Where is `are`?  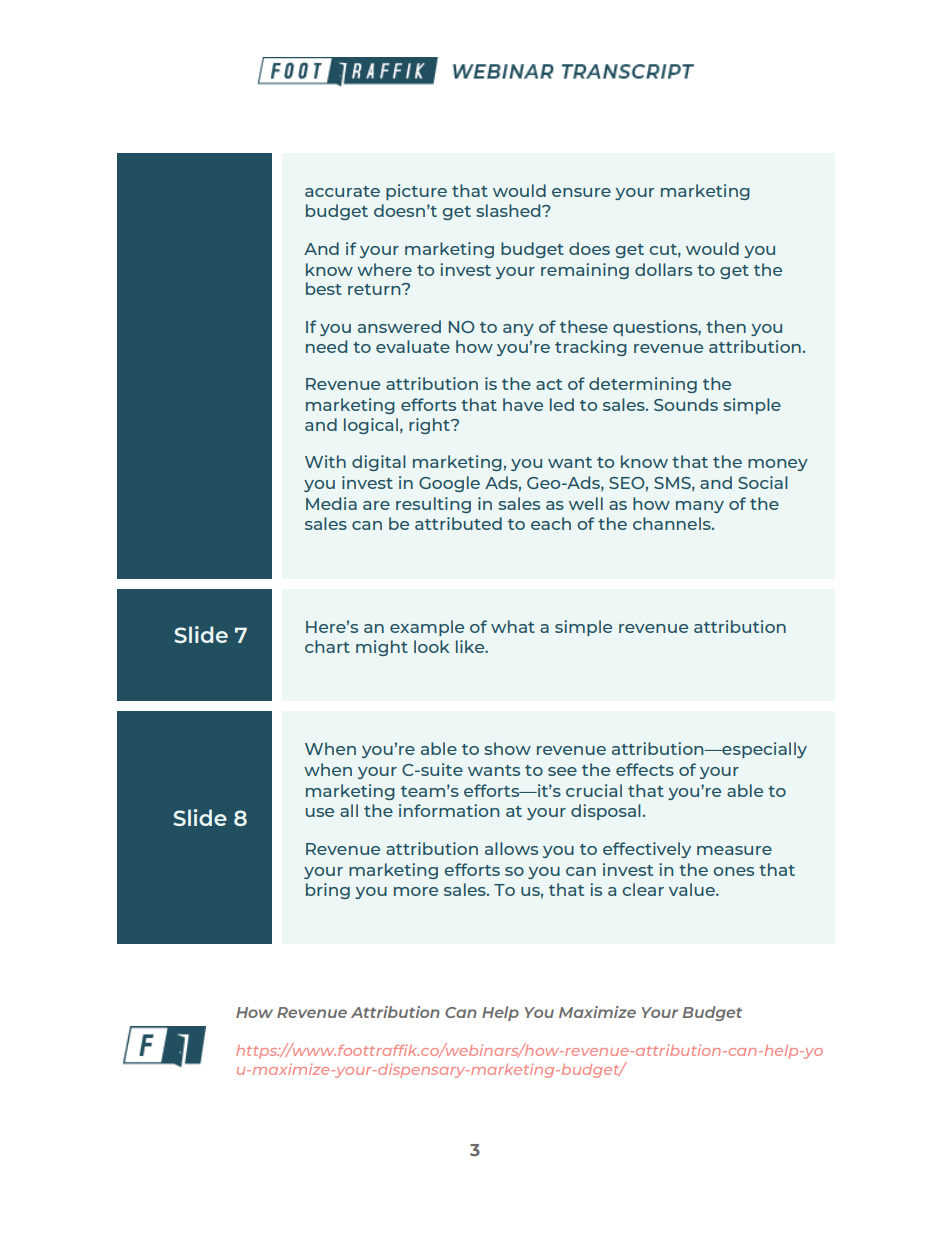 are is located at coordinates (376, 505).
